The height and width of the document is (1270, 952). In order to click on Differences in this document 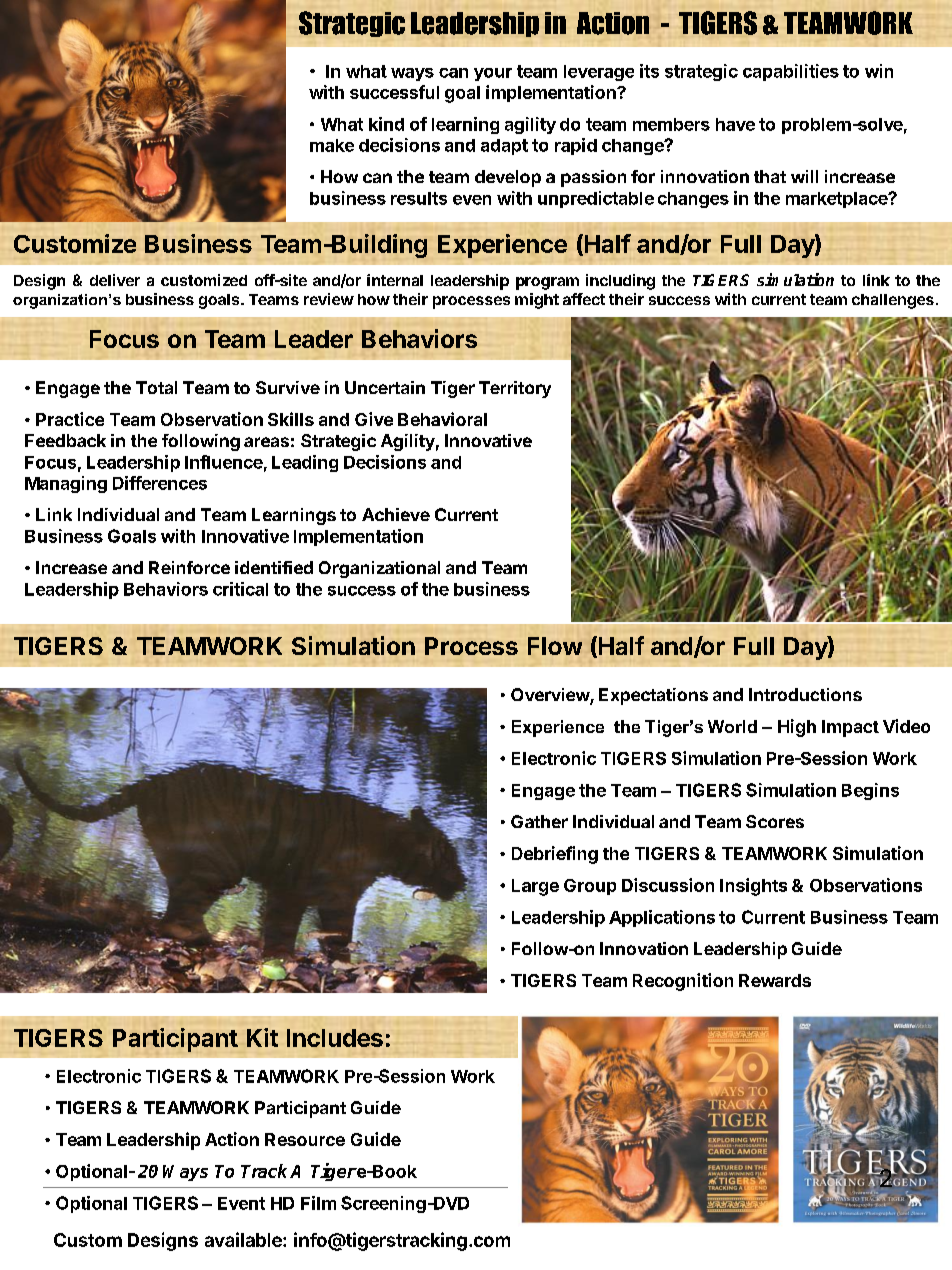, I will do `click(160, 483)`.
